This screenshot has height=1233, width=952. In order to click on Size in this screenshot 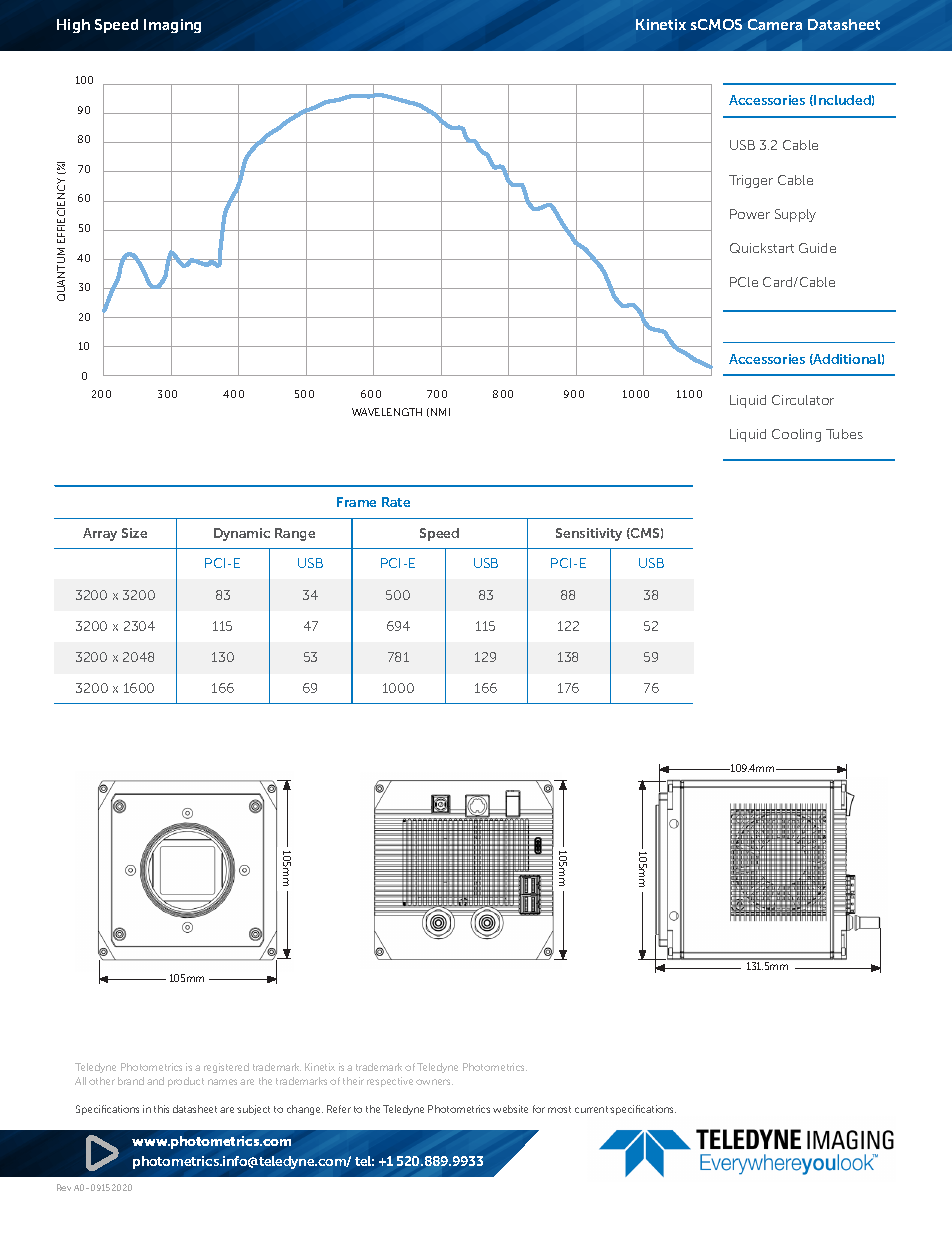, I will do `click(134, 533)`.
